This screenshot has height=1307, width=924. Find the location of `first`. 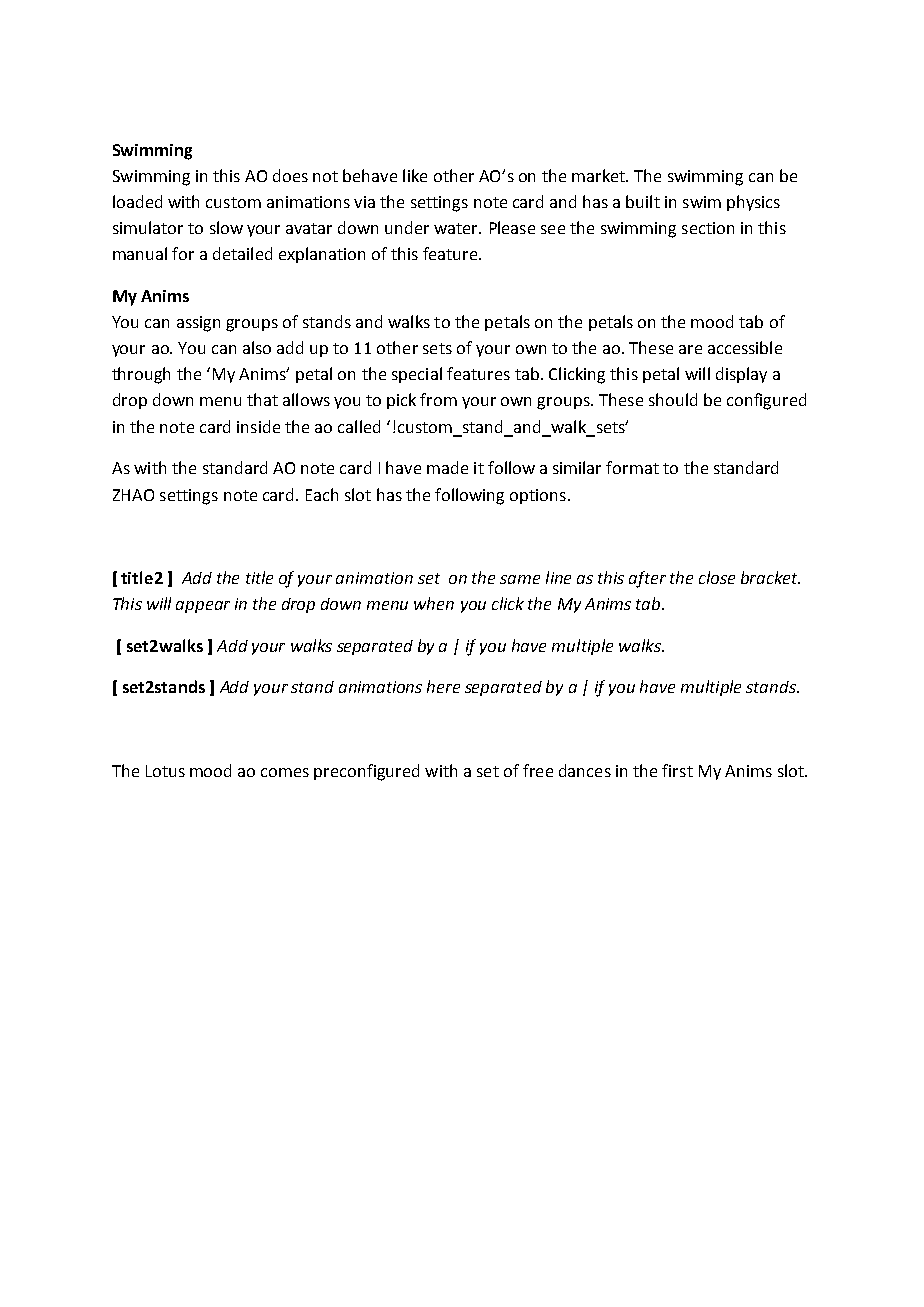

first is located at coordinates (677, 770).
